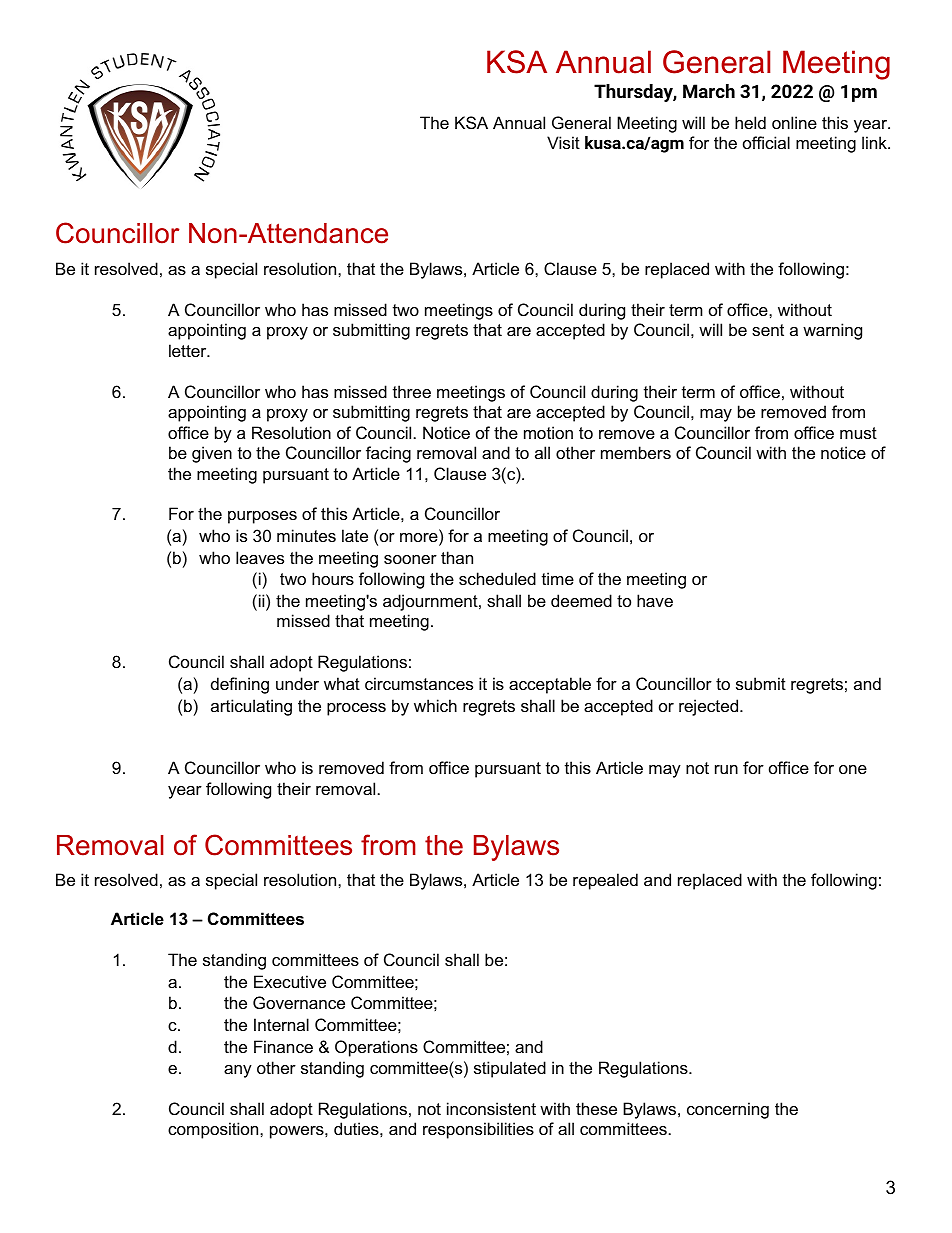 The image size is (952, 1233). Describe the element at coordinates (655, 600) in the page. I see `have` at that location.
